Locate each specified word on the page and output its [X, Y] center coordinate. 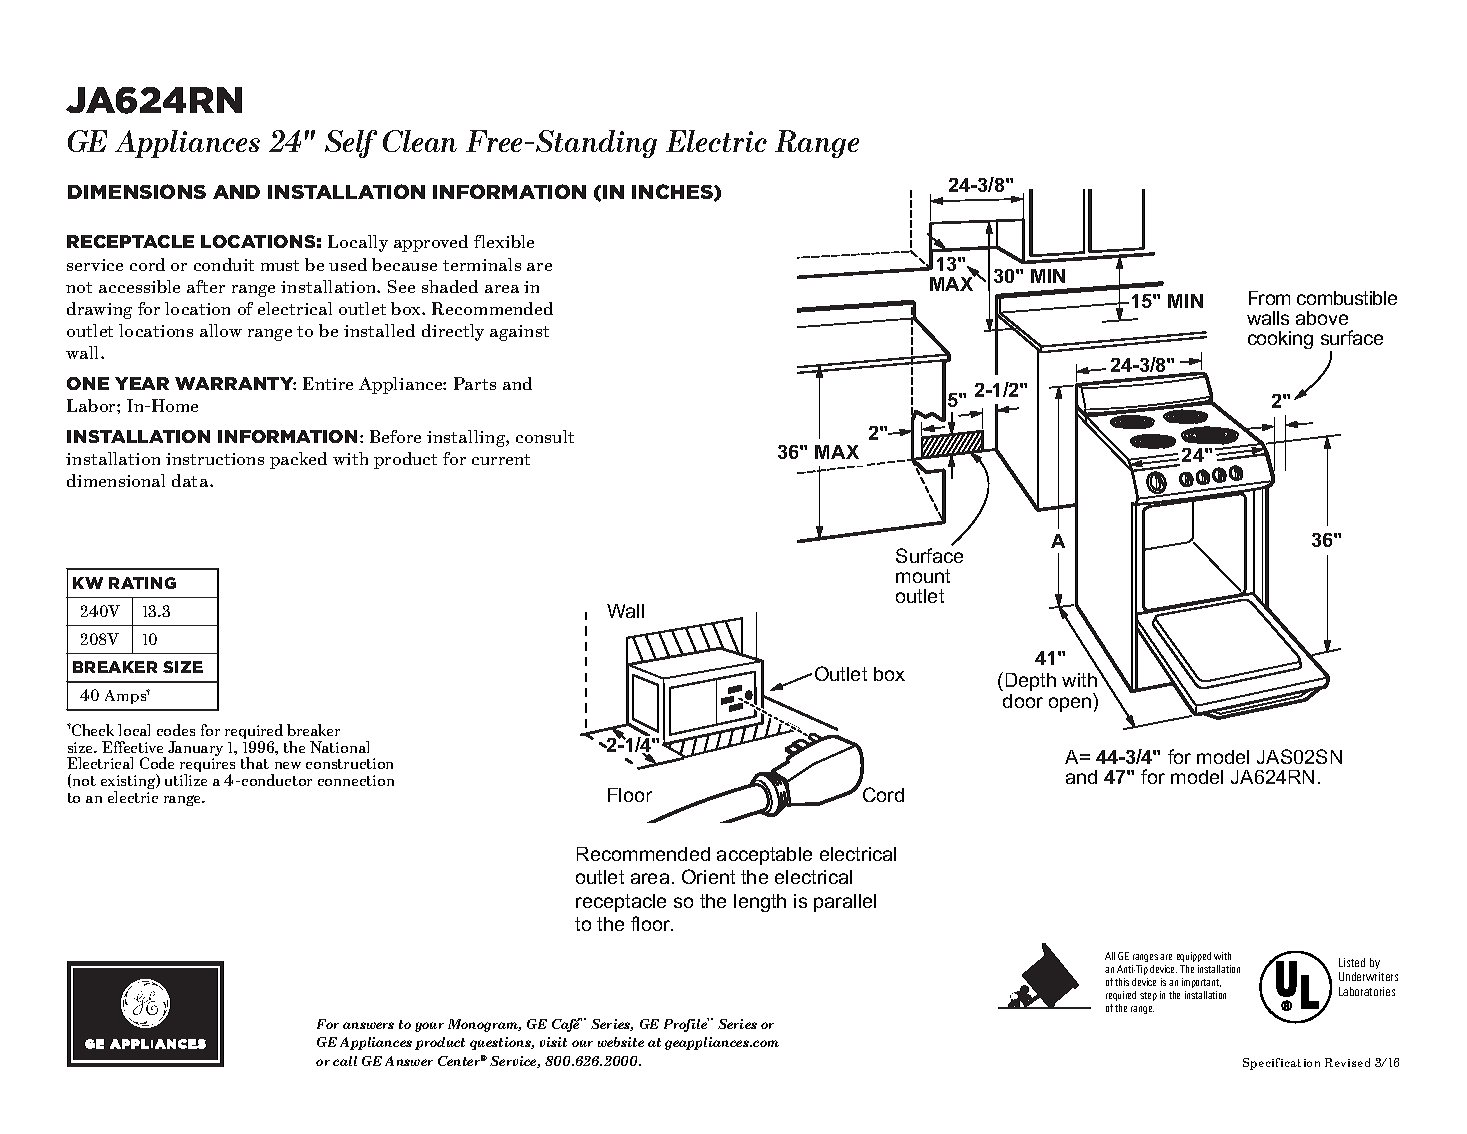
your [429, 1027]
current [501, 459]
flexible [504, 241]
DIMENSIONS [137, 191]
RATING [142, 583]
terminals [482, 264]
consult [545, 436]
